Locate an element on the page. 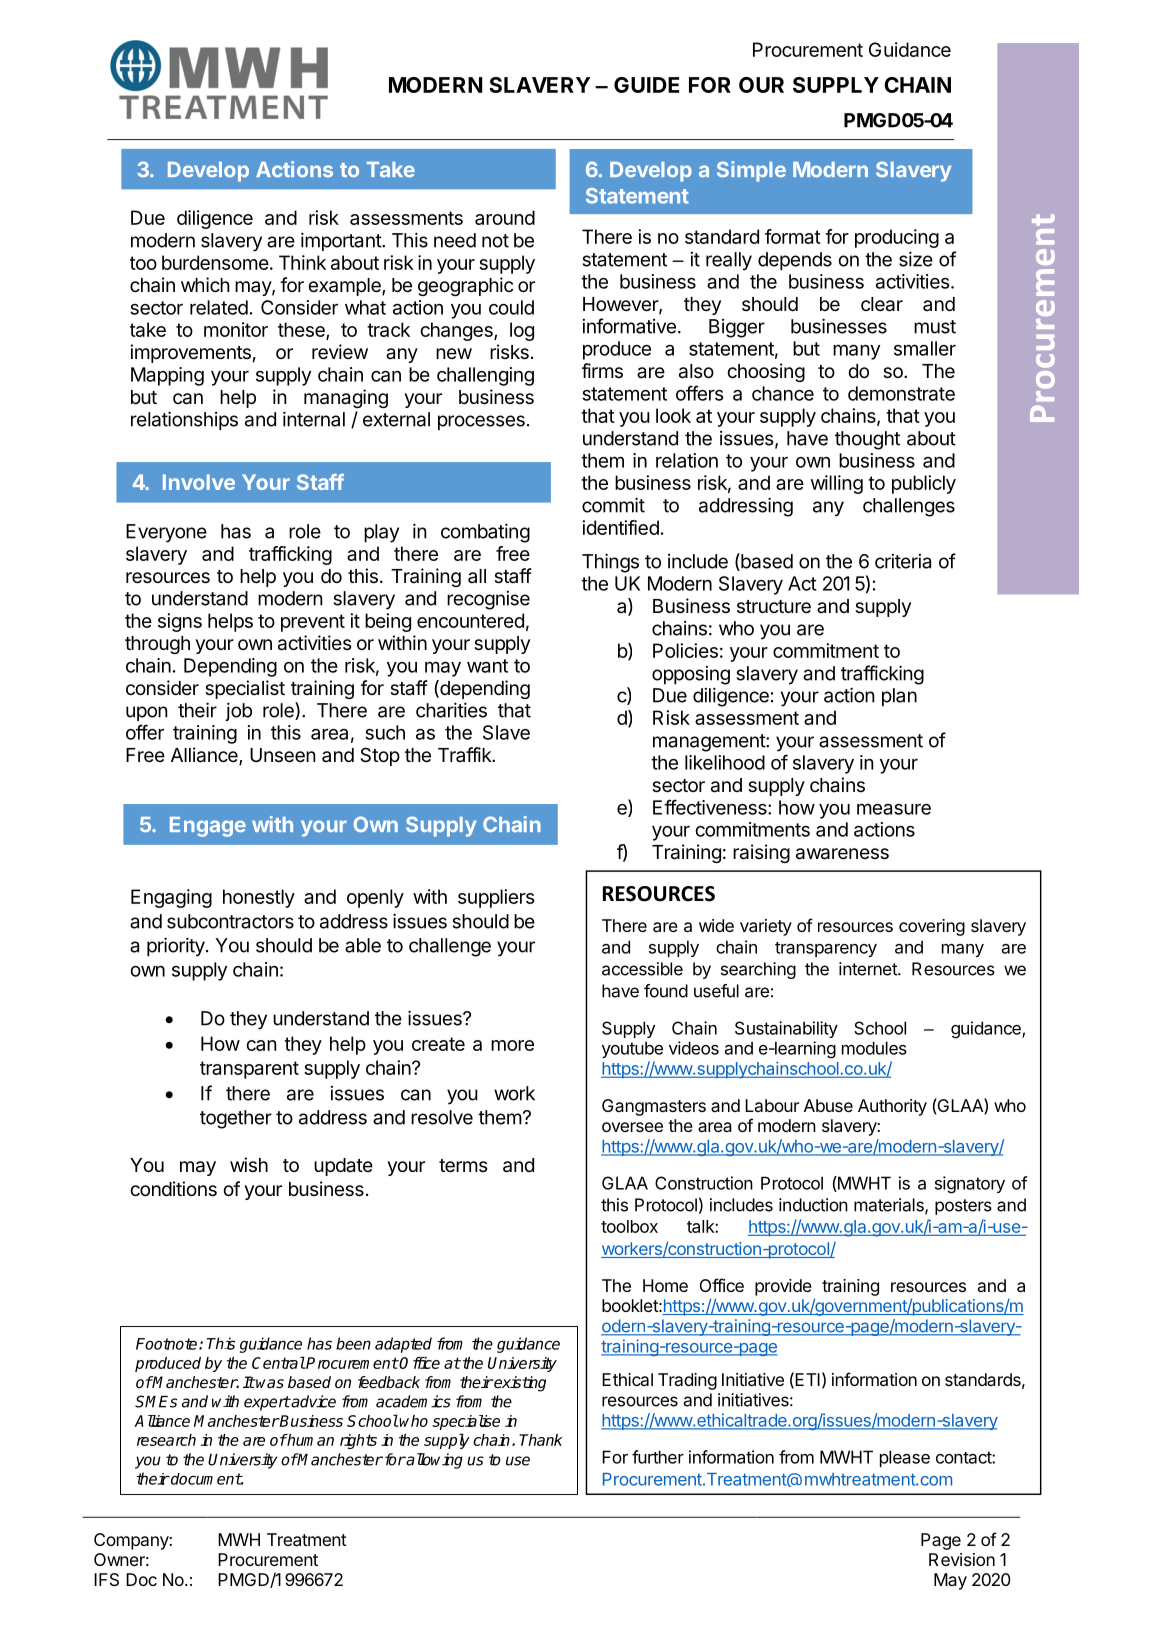 The width and height of the image is (1158, 1638). Engage is located at coordinates (208, 827).
